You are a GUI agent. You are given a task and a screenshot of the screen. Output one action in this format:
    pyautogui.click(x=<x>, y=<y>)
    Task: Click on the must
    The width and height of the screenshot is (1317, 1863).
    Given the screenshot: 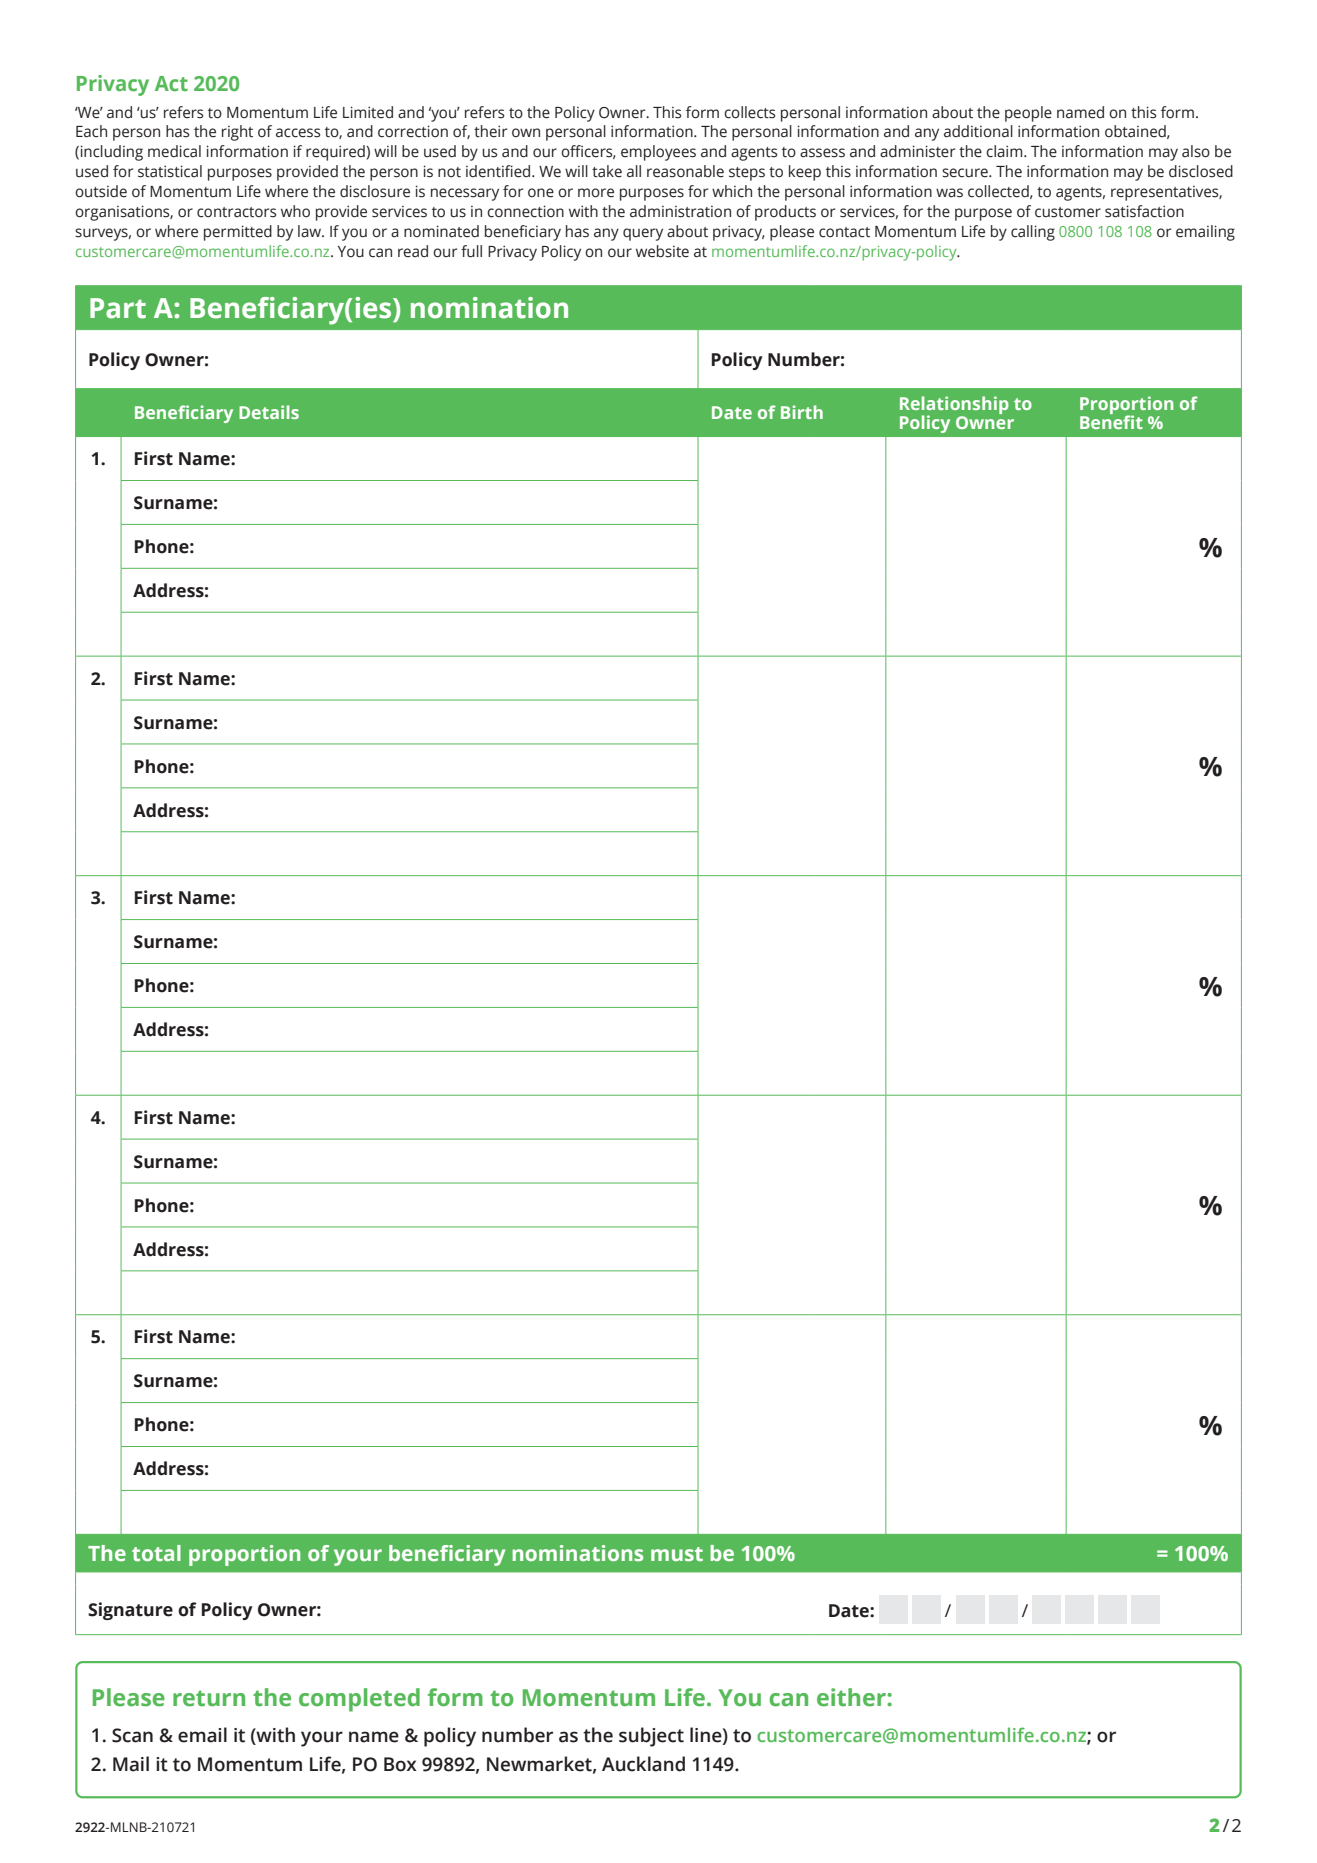 What is the action you would take?
    pyautogui.click(x=677, y=1554)
